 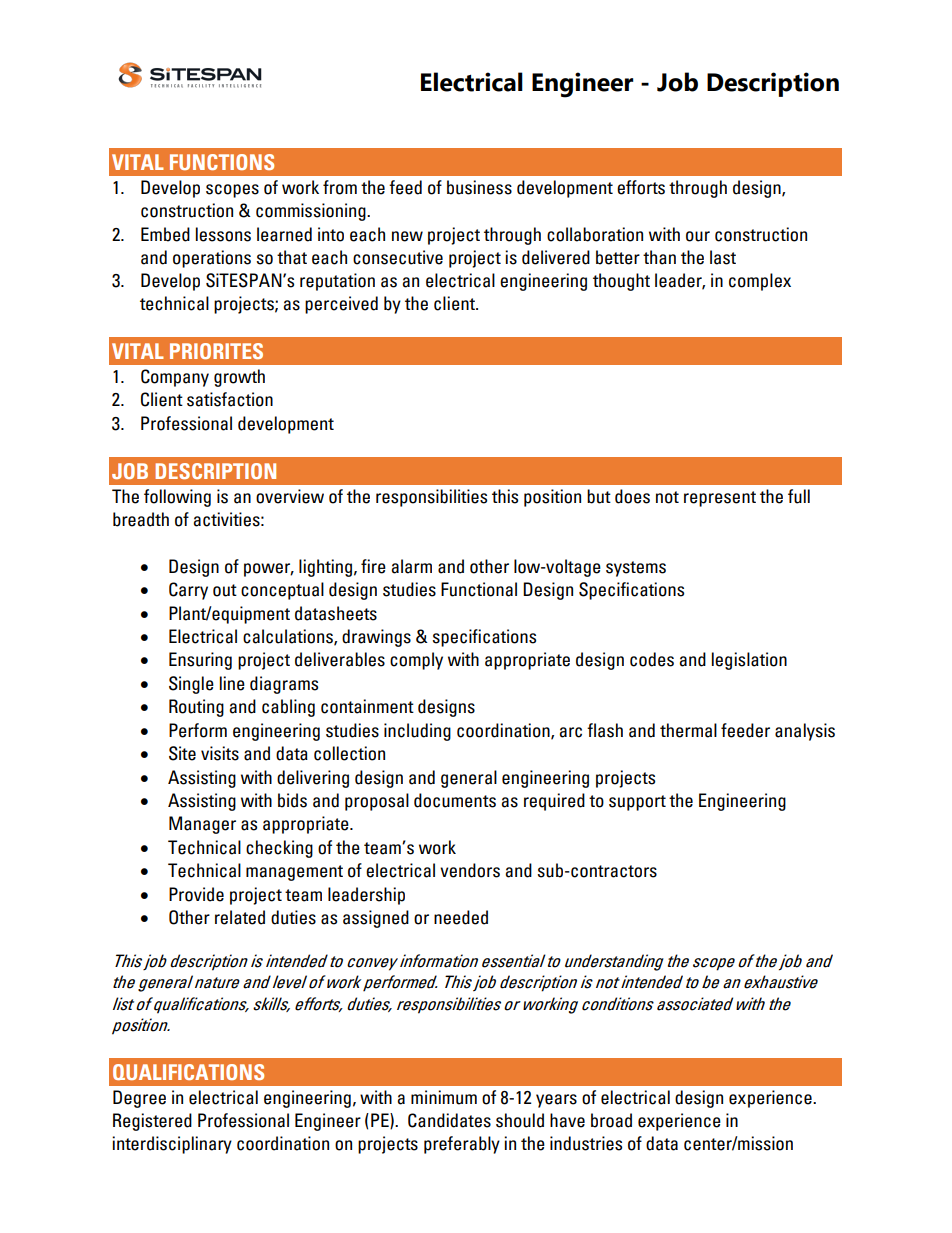 I want to click on our, so click(x=698, y=236).
